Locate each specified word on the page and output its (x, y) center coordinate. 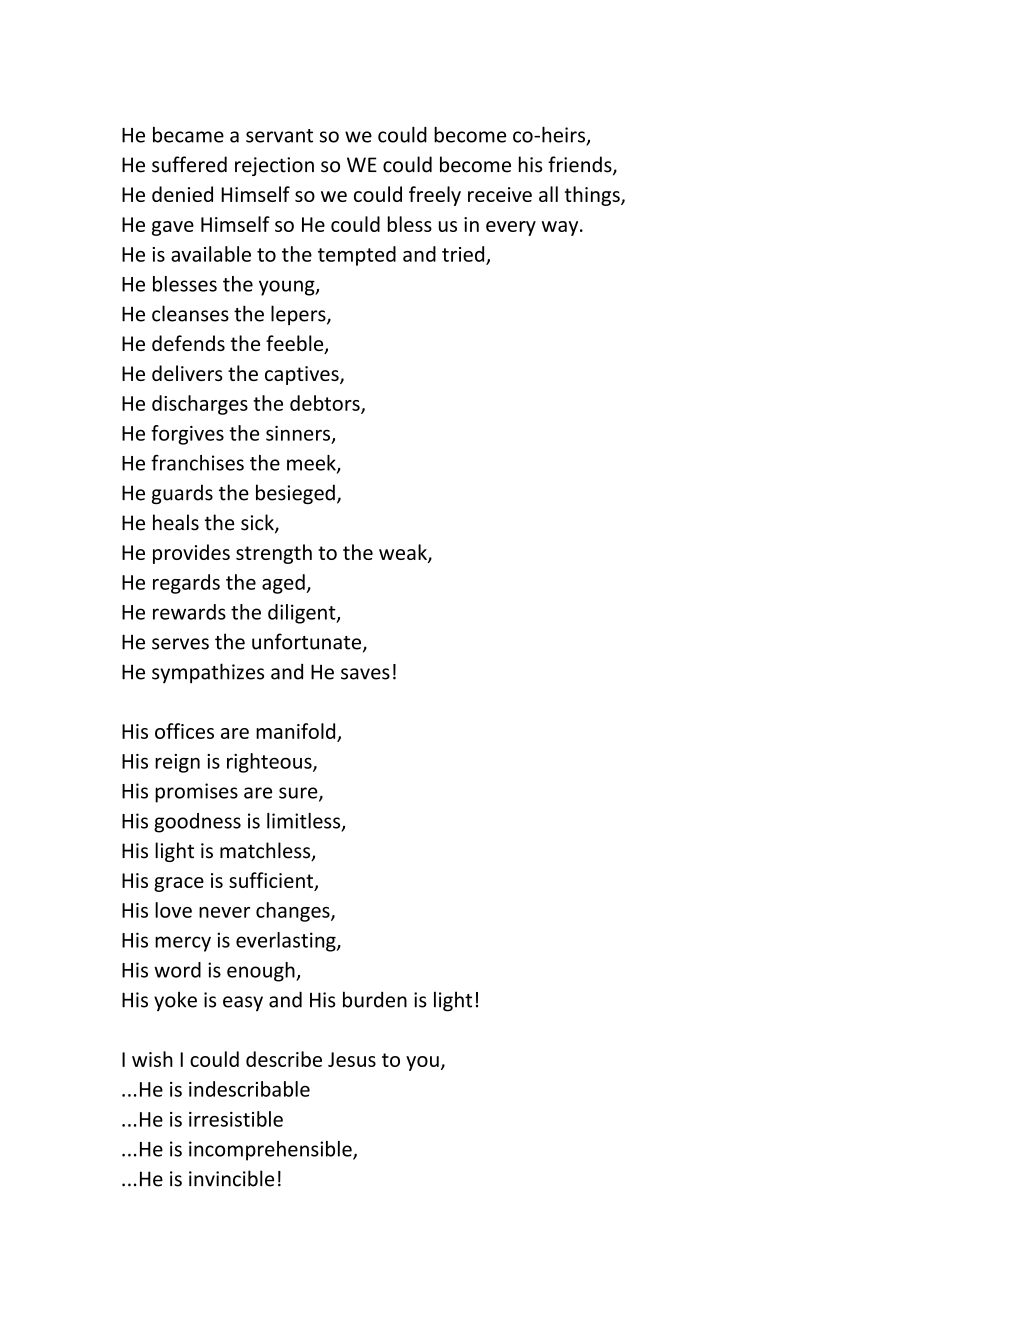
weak (404, 553)
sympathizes (208, 673)
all (548, 194)
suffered (189, 164)
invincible (231, 1178)
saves (365, 674)
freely (435, 196)
